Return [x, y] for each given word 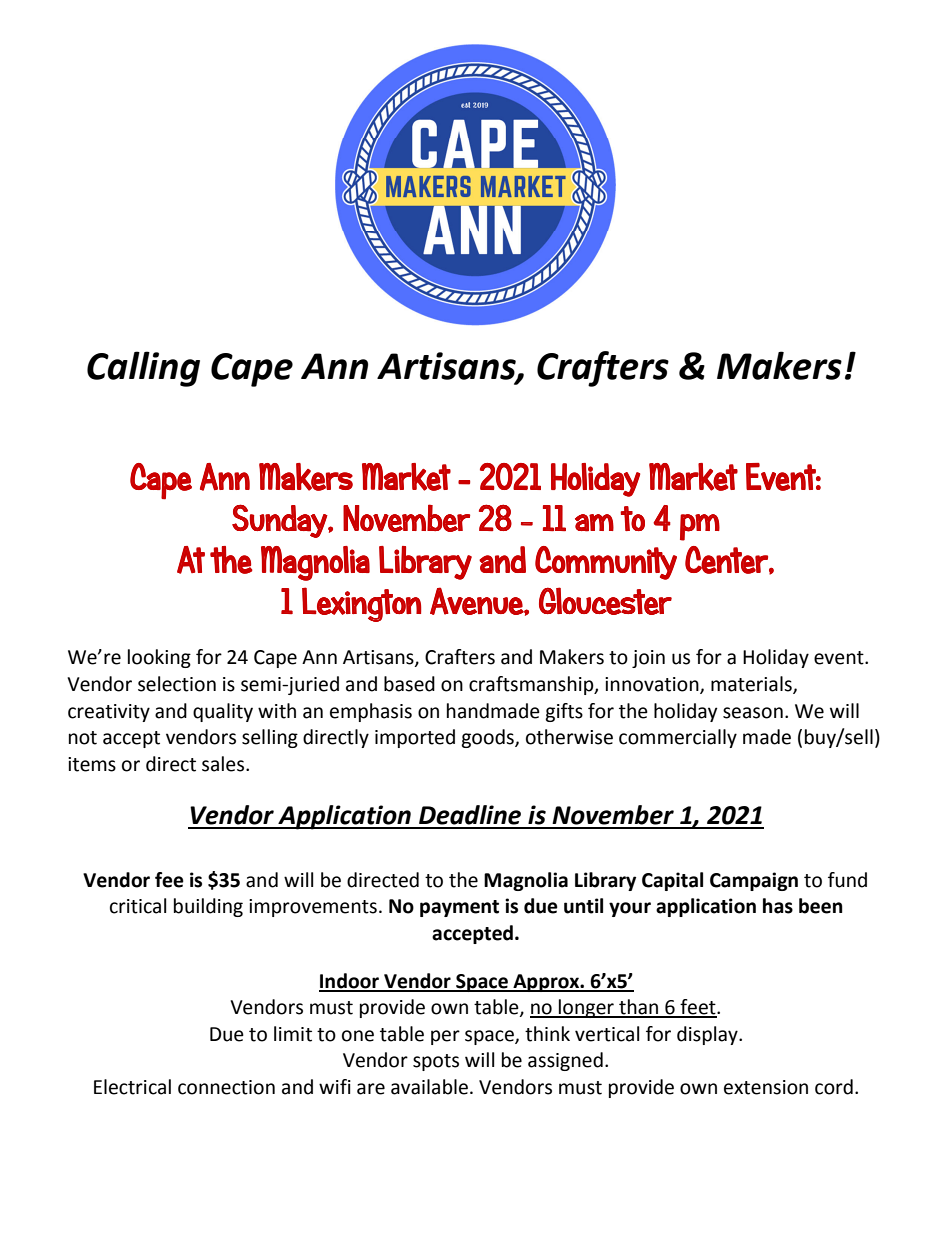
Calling [143, 369]
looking [159, 658]
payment [459, 908]
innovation [653, 685]
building [208, 907]
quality [223, 712]
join [648, 659]
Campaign [754, 881]
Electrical [132, 1087]
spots [436, 1062]
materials [752, 685]
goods [488, 738]
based [409, 684]
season [753, 713]
